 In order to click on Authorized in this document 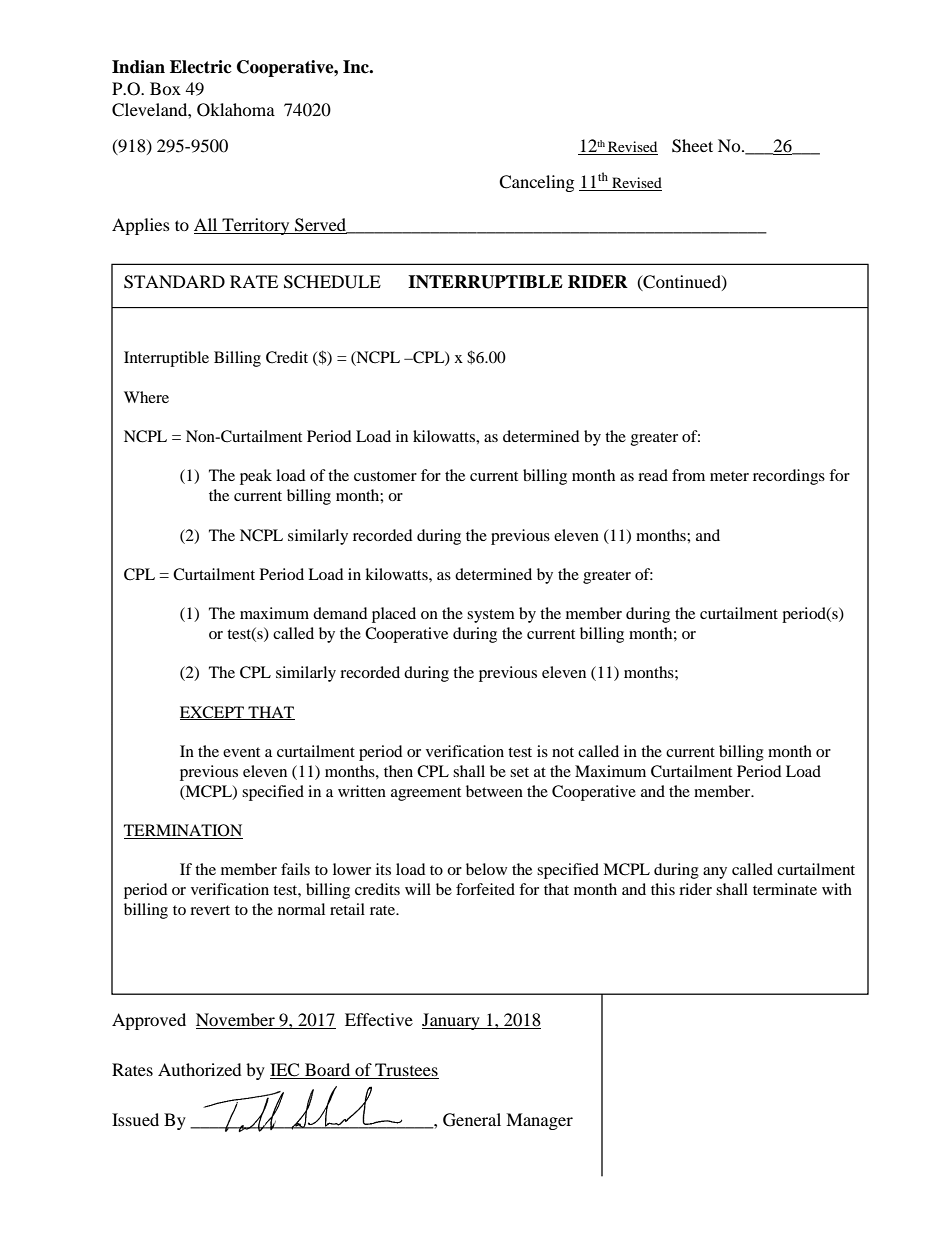, I will do `click(200, 1069)`.
